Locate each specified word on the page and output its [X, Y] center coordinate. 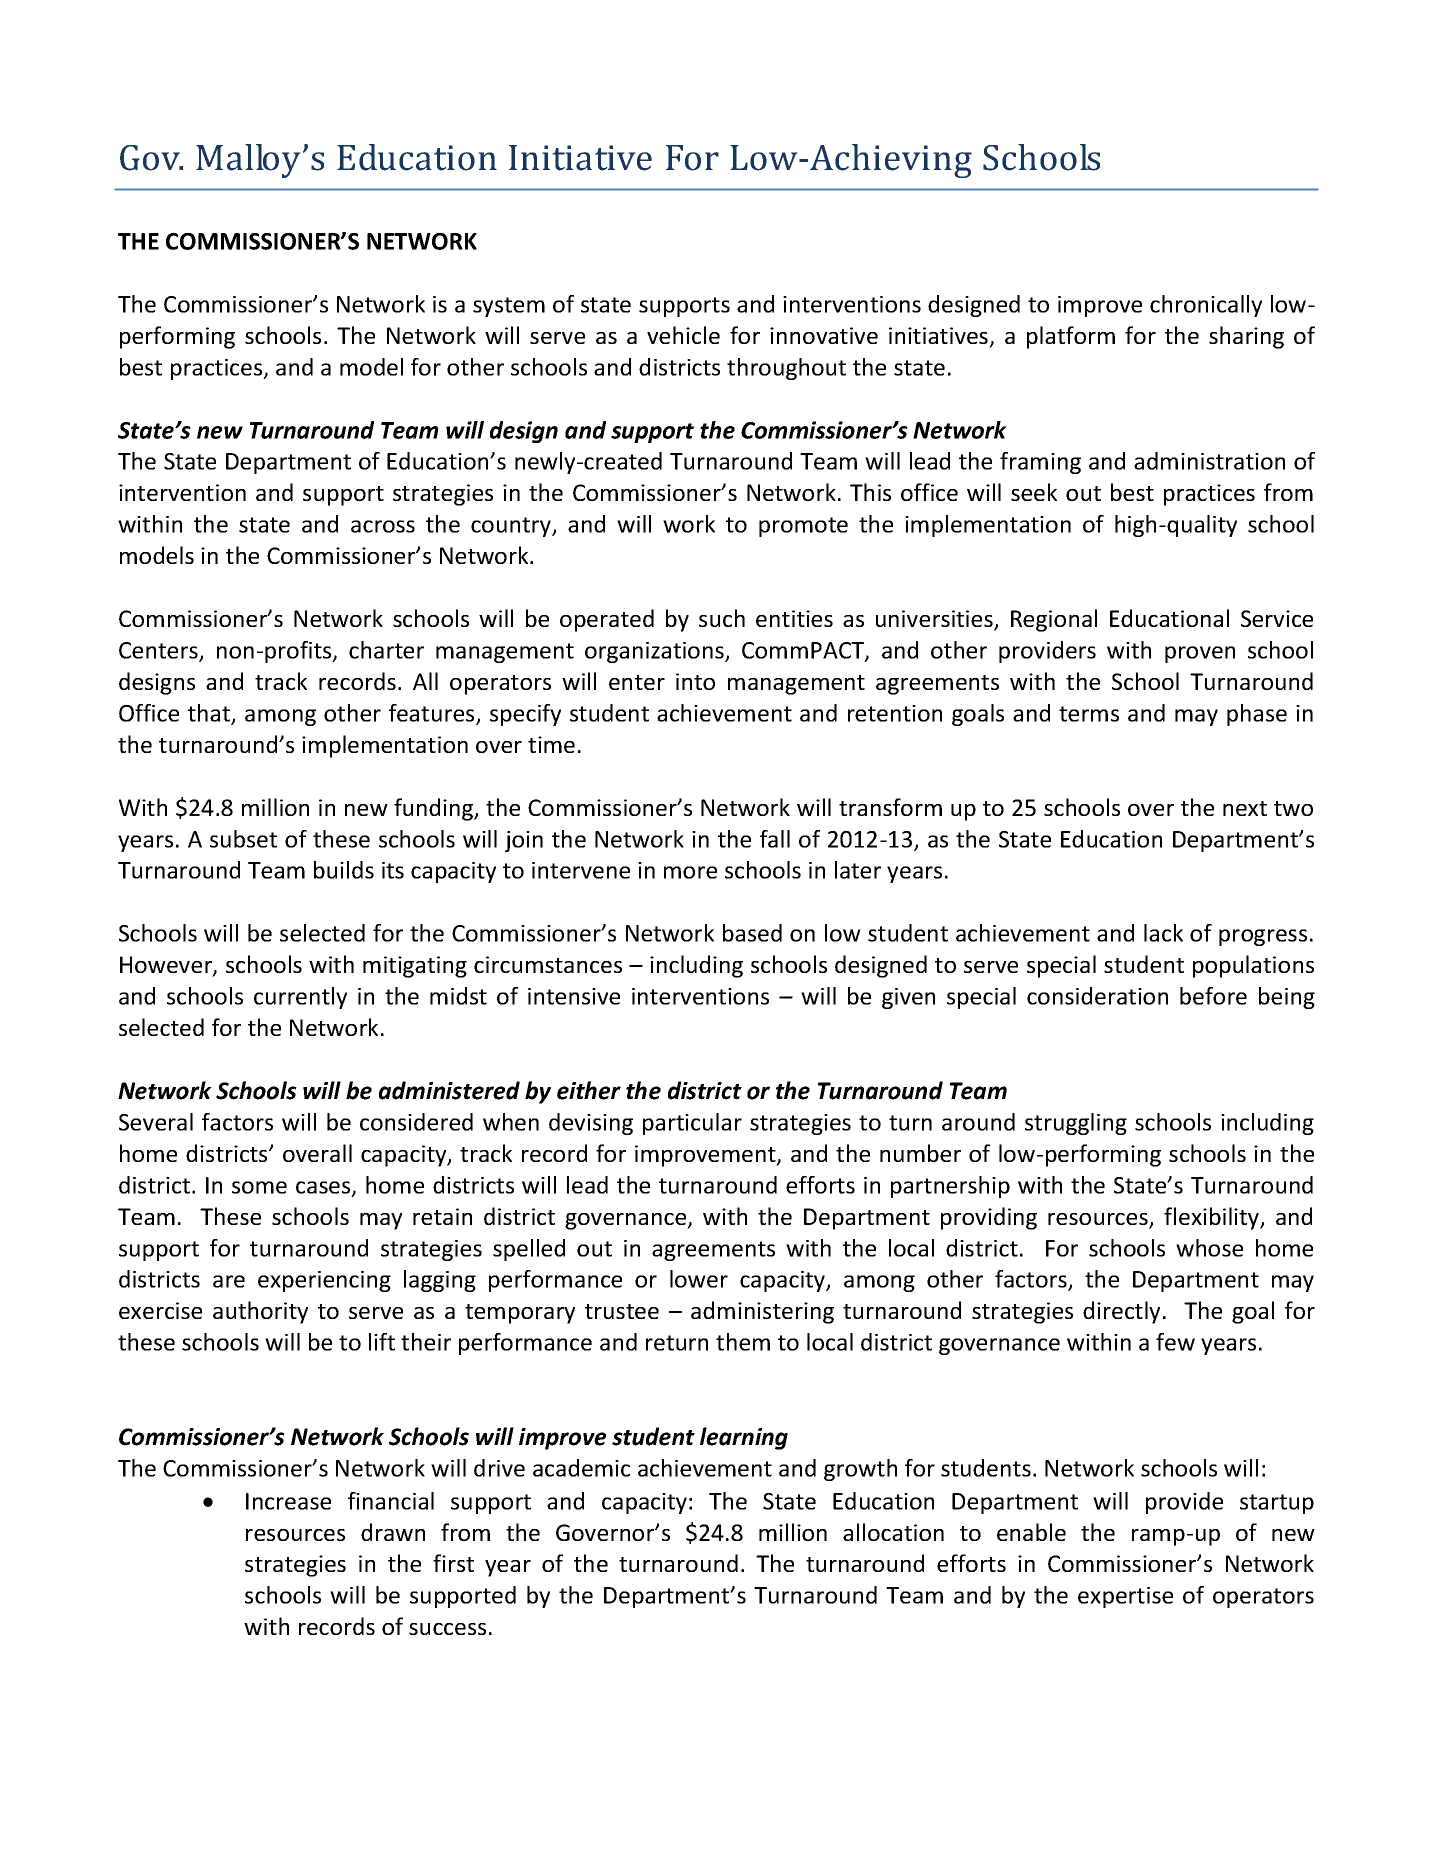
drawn [393, 1532]
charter [386, 650]
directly [1121, 1312]
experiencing [324, 1281]
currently [300, 998]
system [509, 307]
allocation [893, 1532]
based [752, 933]
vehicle [683, 335]
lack [1163, 933]
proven [1200, 654]
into [695, 681]
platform [1071, 337]
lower [699, 1279]
